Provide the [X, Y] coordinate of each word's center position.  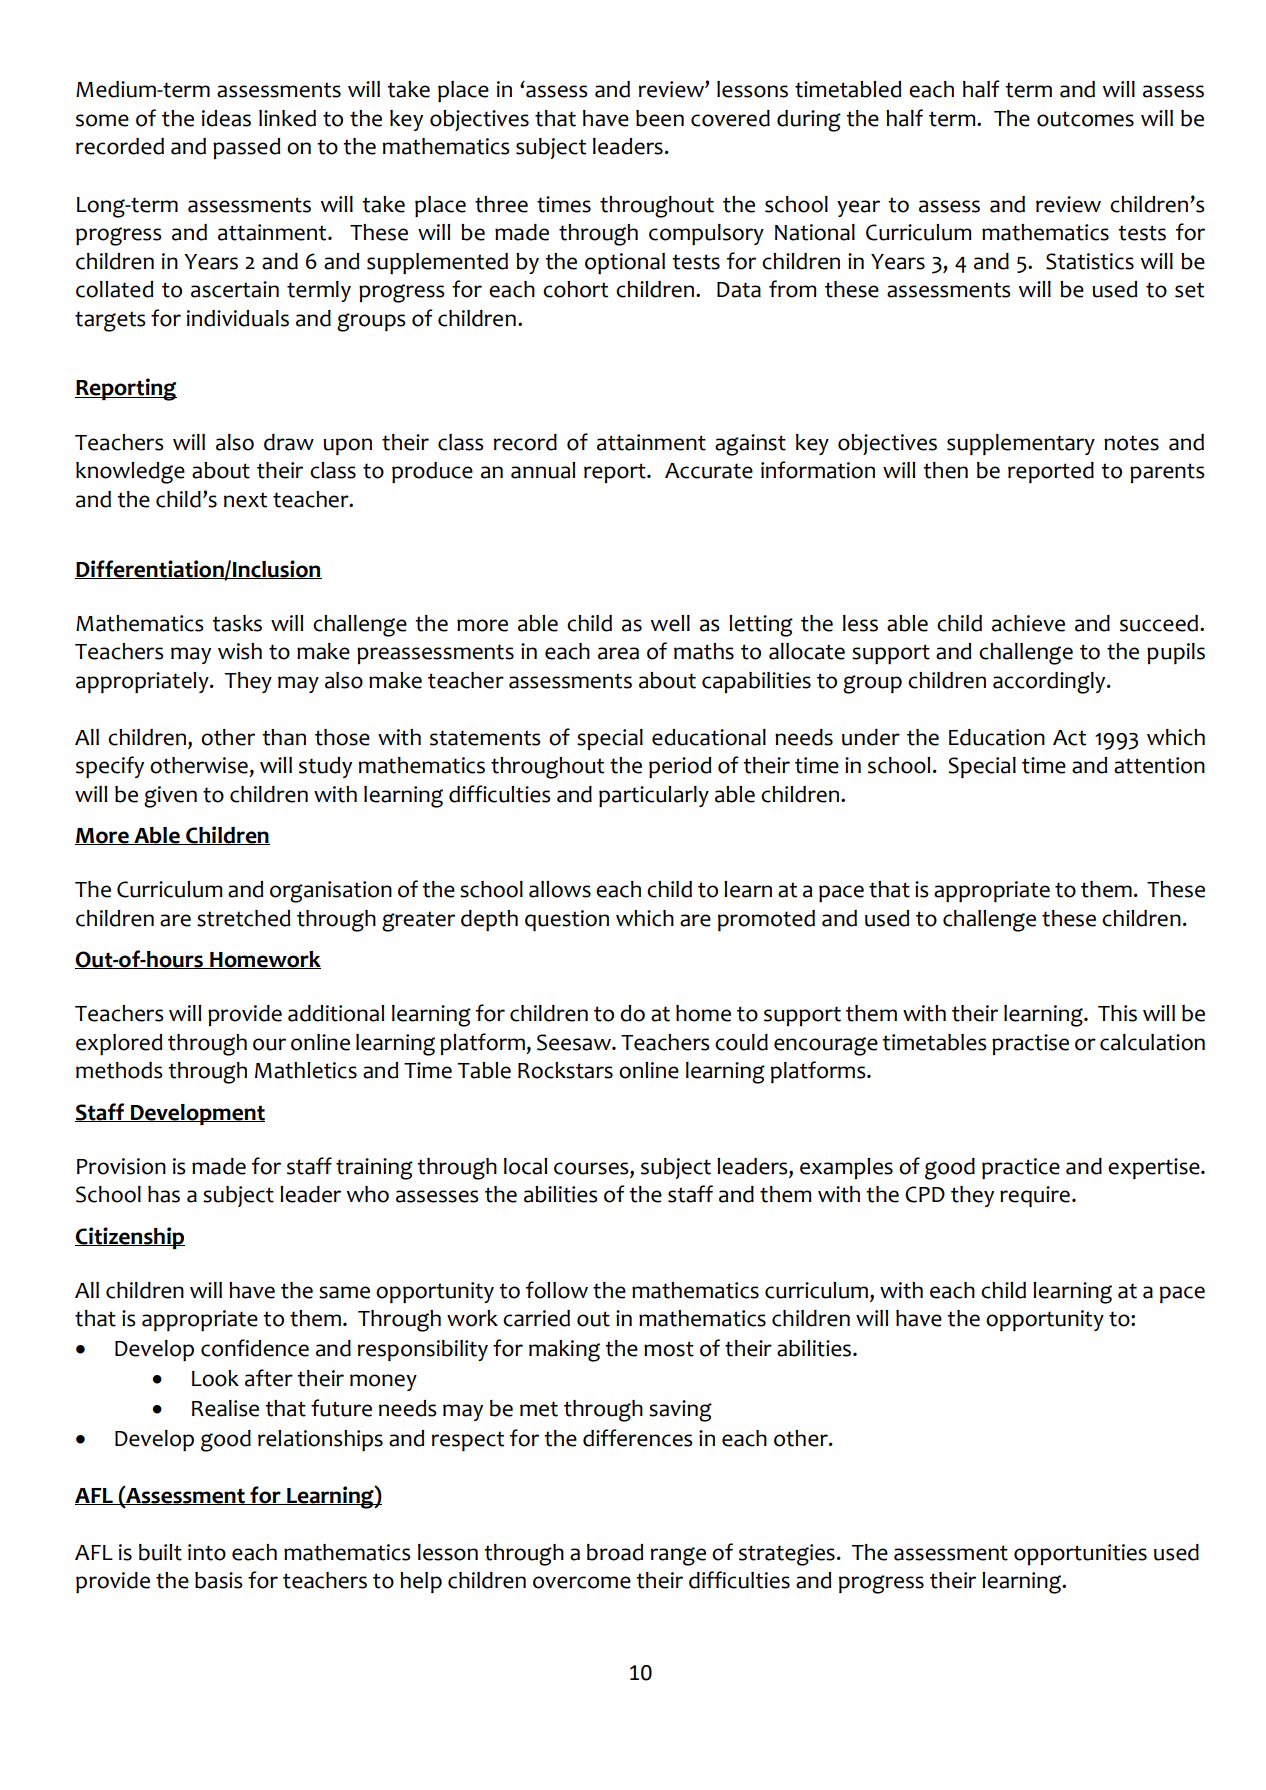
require [1035, 1196]
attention [1159, 765]
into [207, 1552]
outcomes [1085, 119]
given [170, 797]
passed [246, 148]
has [164, 1194]
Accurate [709, 471]
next [245, 500]
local [525, 1166]
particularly [654, 796]
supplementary [1021, 444]
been [660, 118]
